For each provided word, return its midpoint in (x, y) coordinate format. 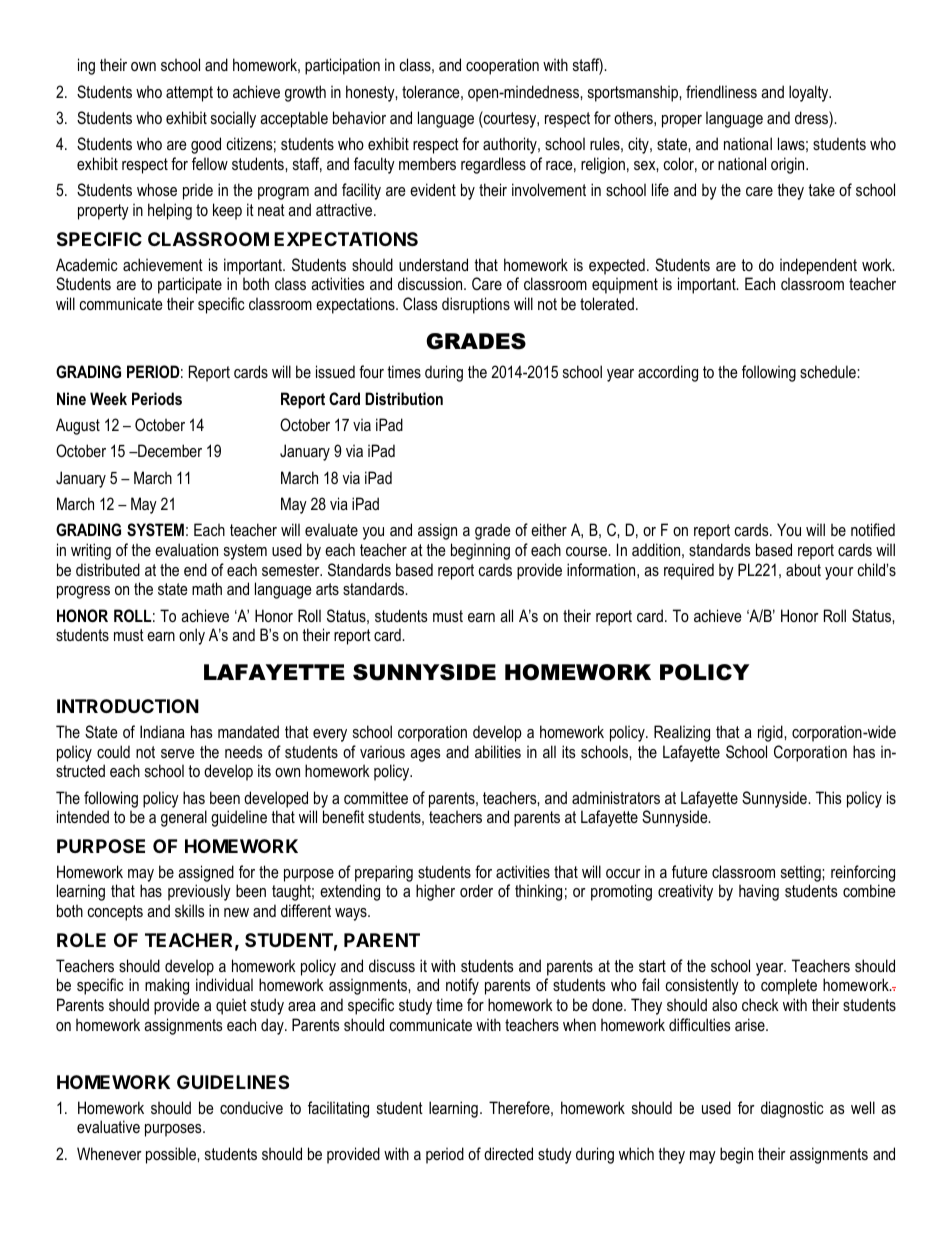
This (829, 797)
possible (172, 1155)
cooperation (502, 66)
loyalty (810, 93)
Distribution (404, 398)
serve (178, 753)
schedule (829, 371)
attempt (189, 94)
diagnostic (792, 1109)
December (169, 450)
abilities (498, 751)
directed (508, 1153)
